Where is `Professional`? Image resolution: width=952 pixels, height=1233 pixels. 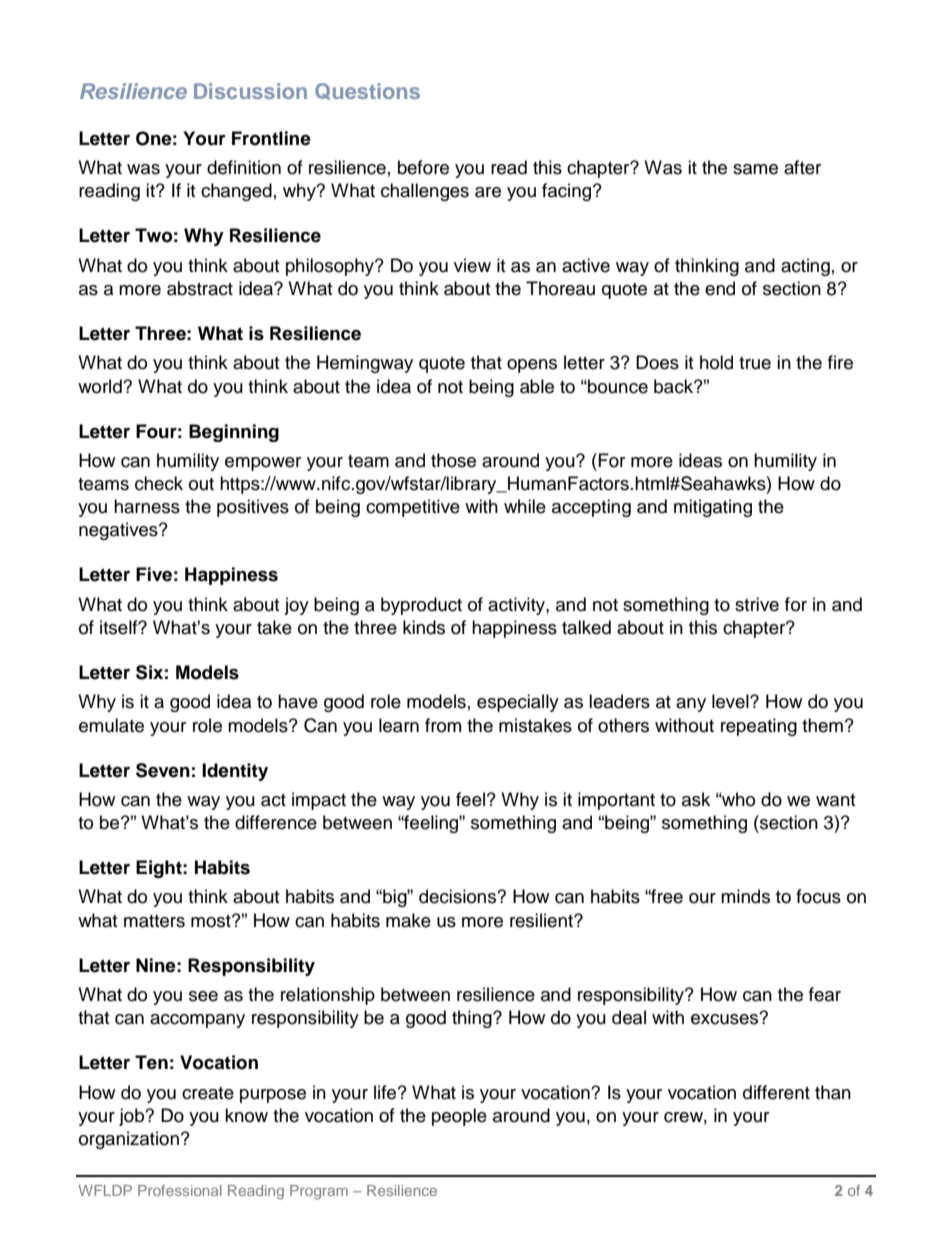 Professional is located at coordinates (180, 1190).
